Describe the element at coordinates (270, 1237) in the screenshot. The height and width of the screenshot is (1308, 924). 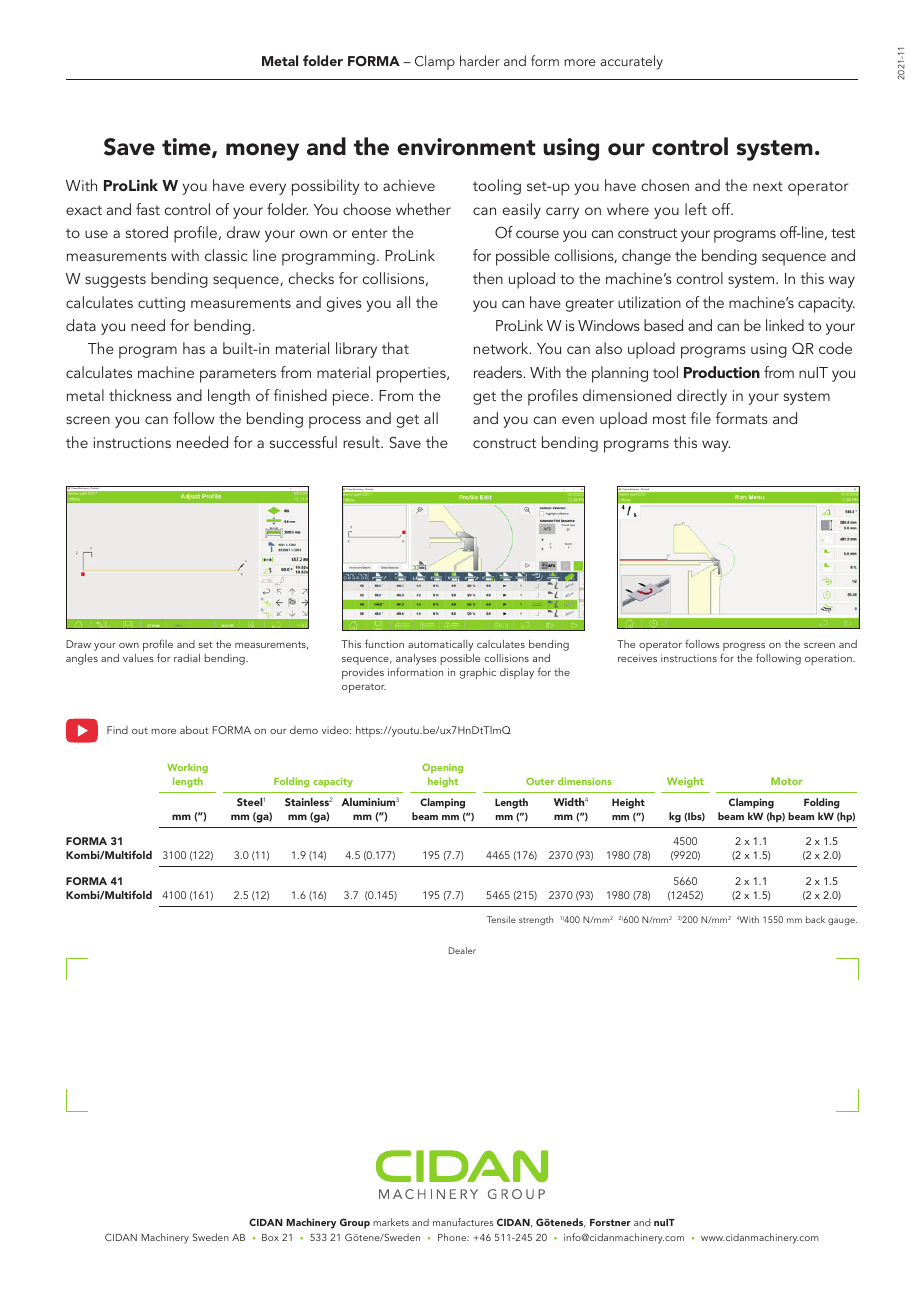
I see `Box` at that location.
